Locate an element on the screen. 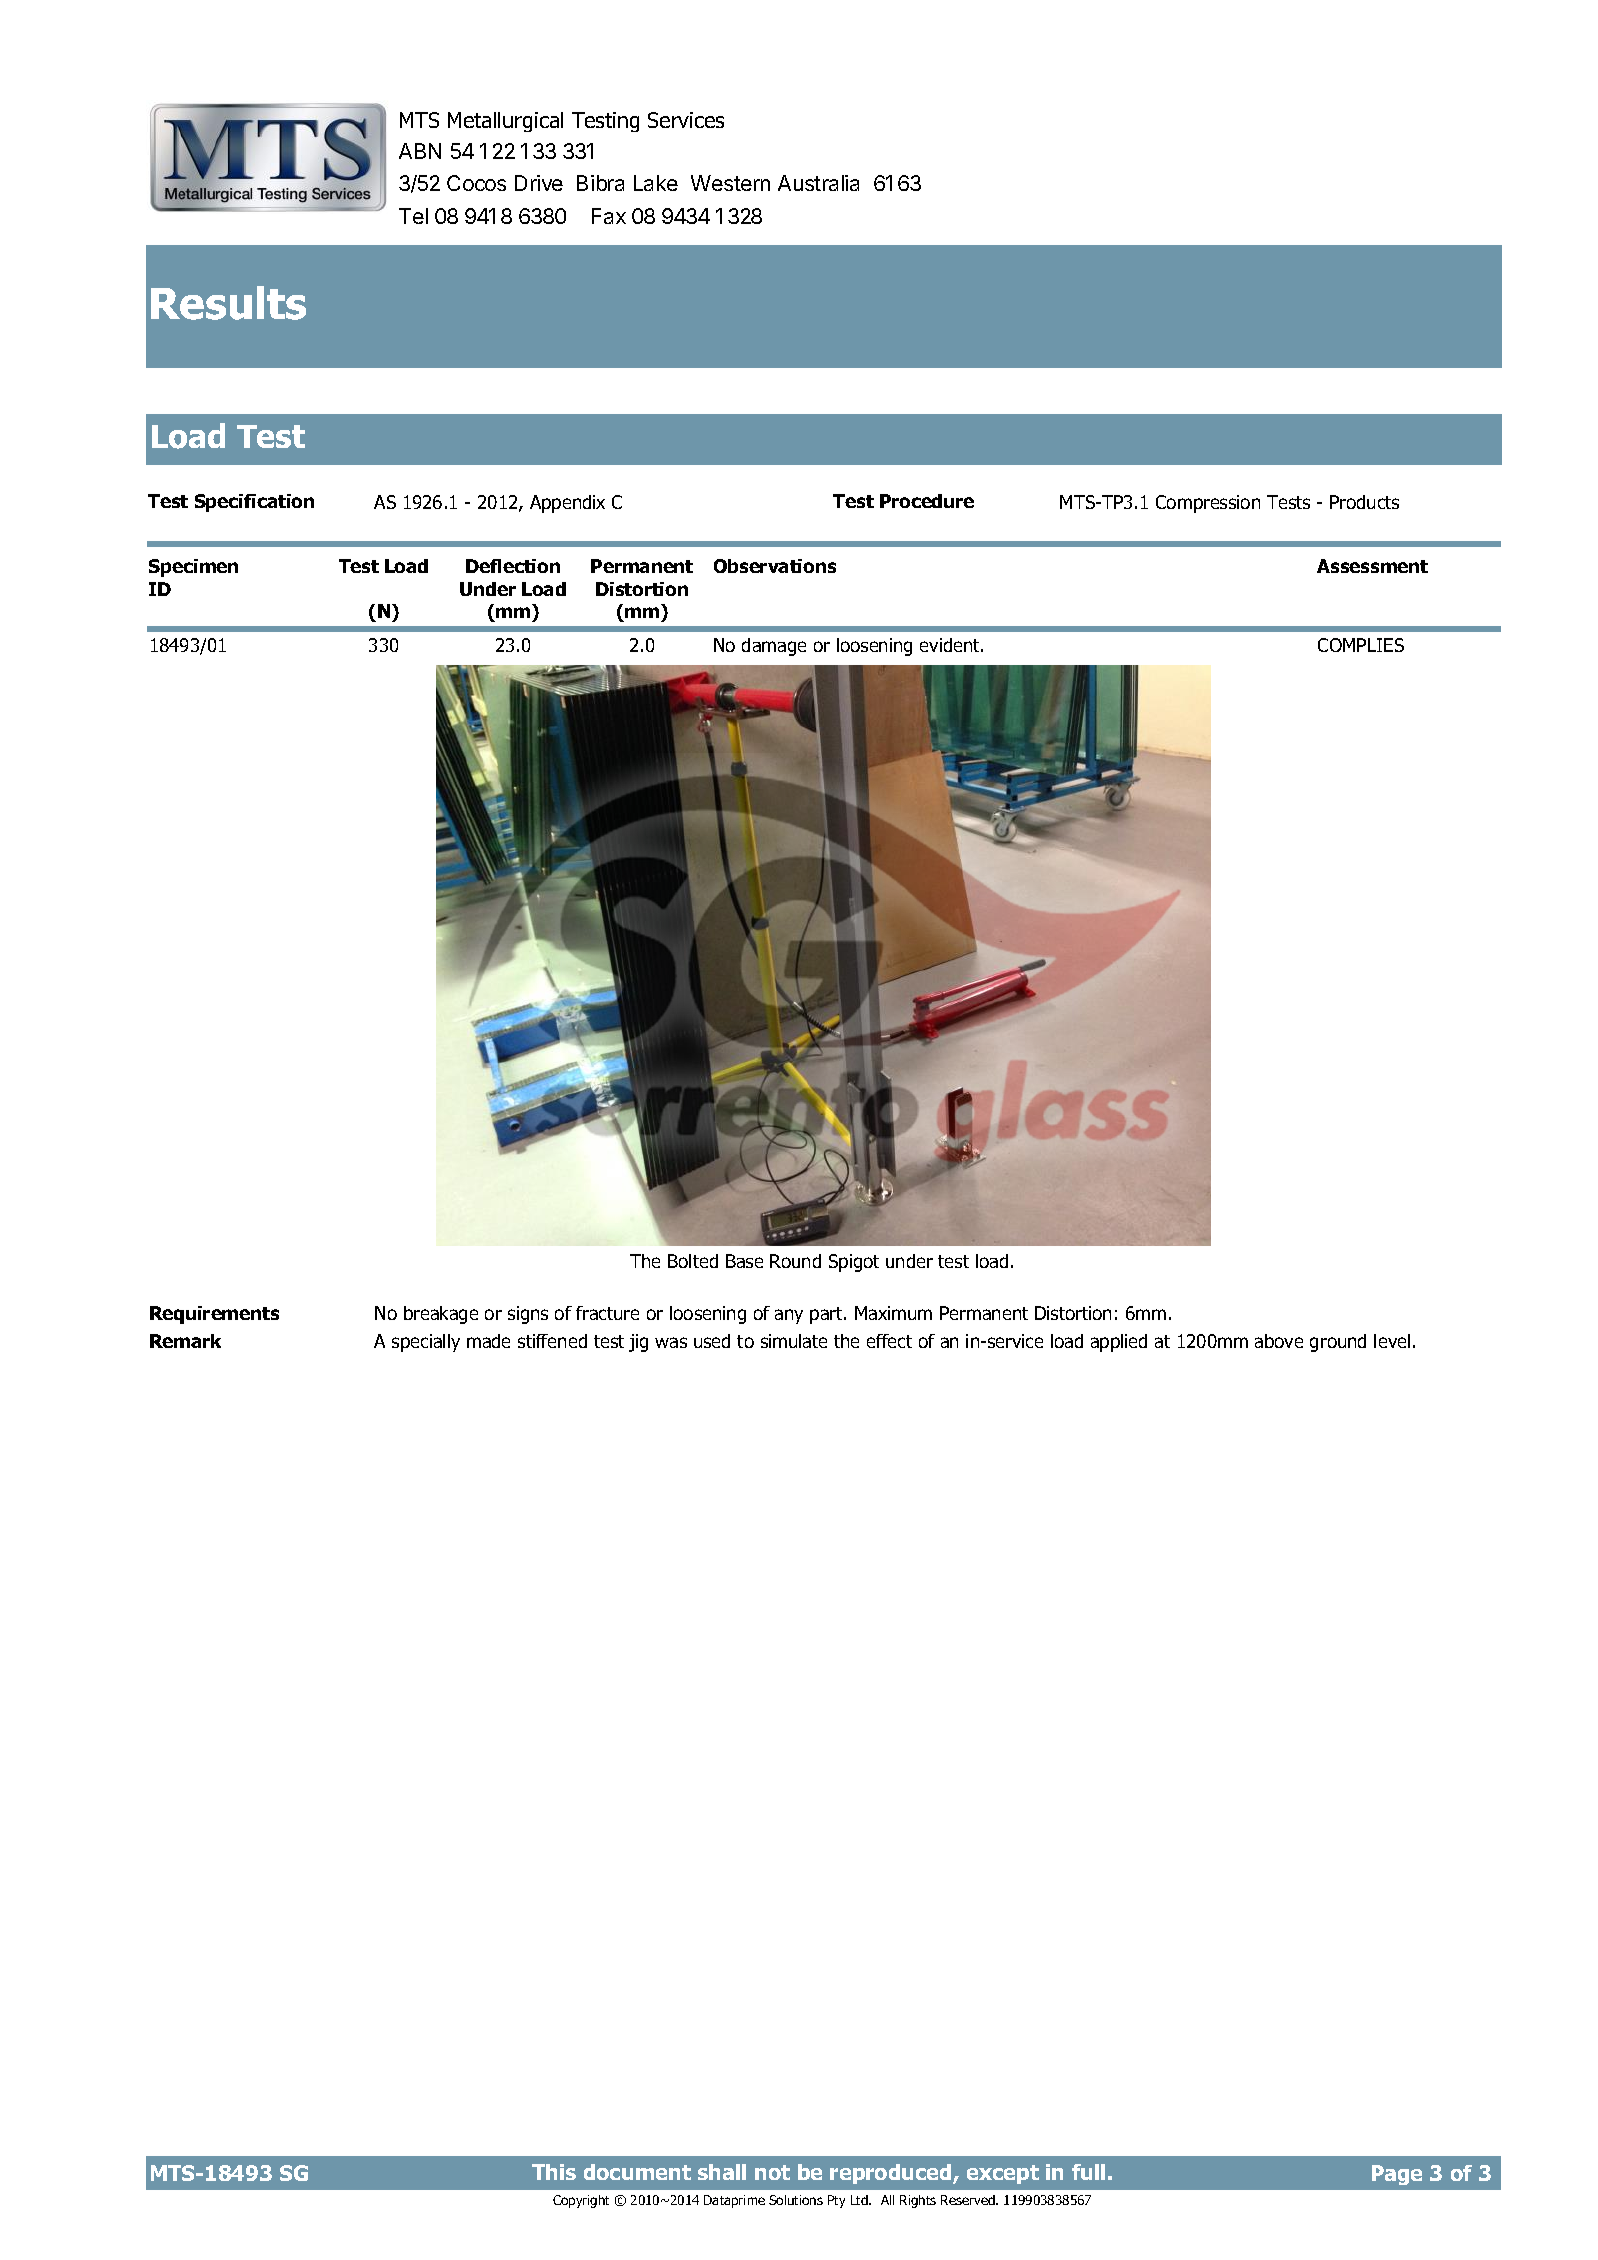  simulate is located at coordinates (794, 1341).
